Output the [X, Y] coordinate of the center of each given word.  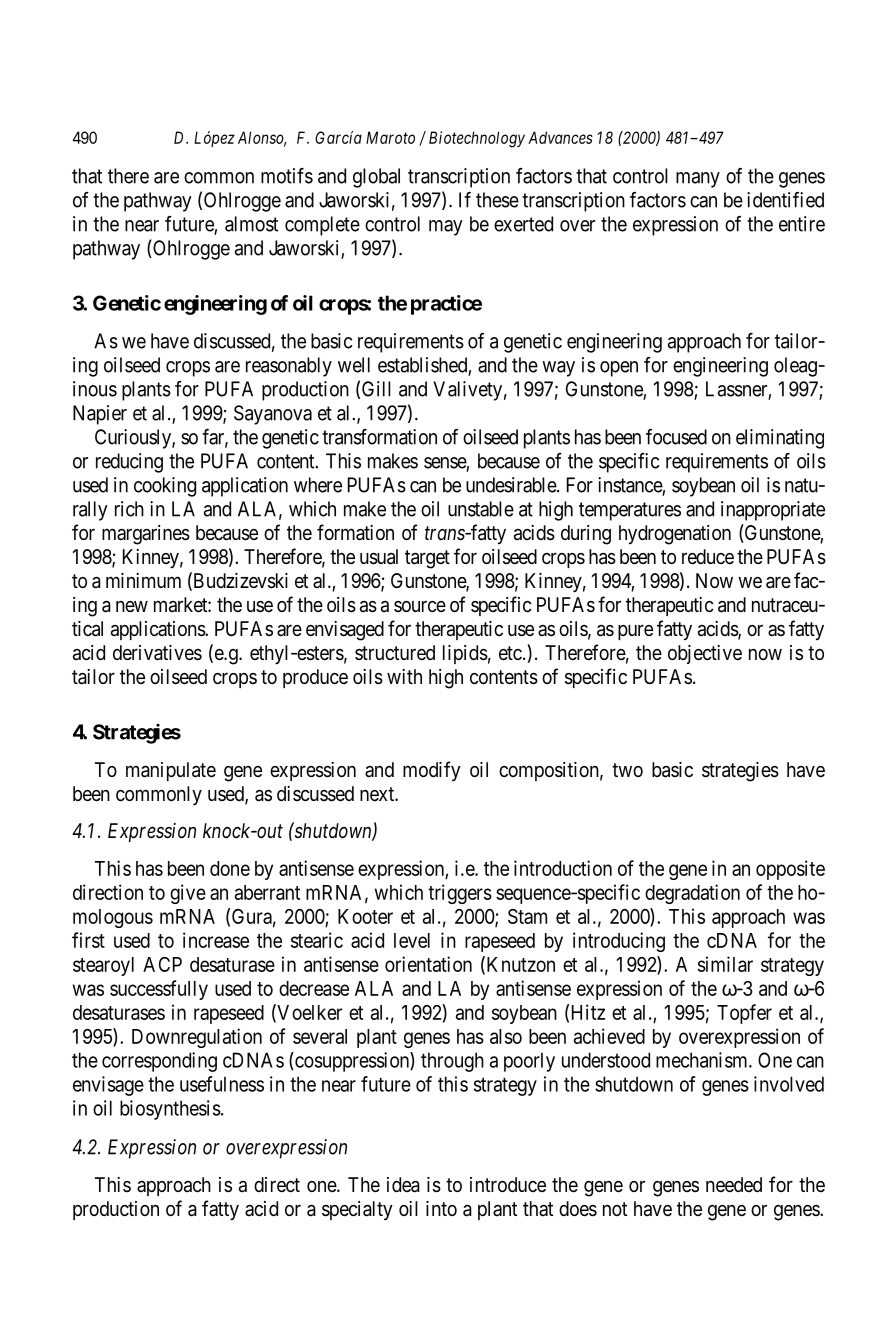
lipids [465, 654]
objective [705, 654]
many [698, 180]
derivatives [157, 653]
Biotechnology [477, 139]
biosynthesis [170, 1110]
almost [251, 224]
